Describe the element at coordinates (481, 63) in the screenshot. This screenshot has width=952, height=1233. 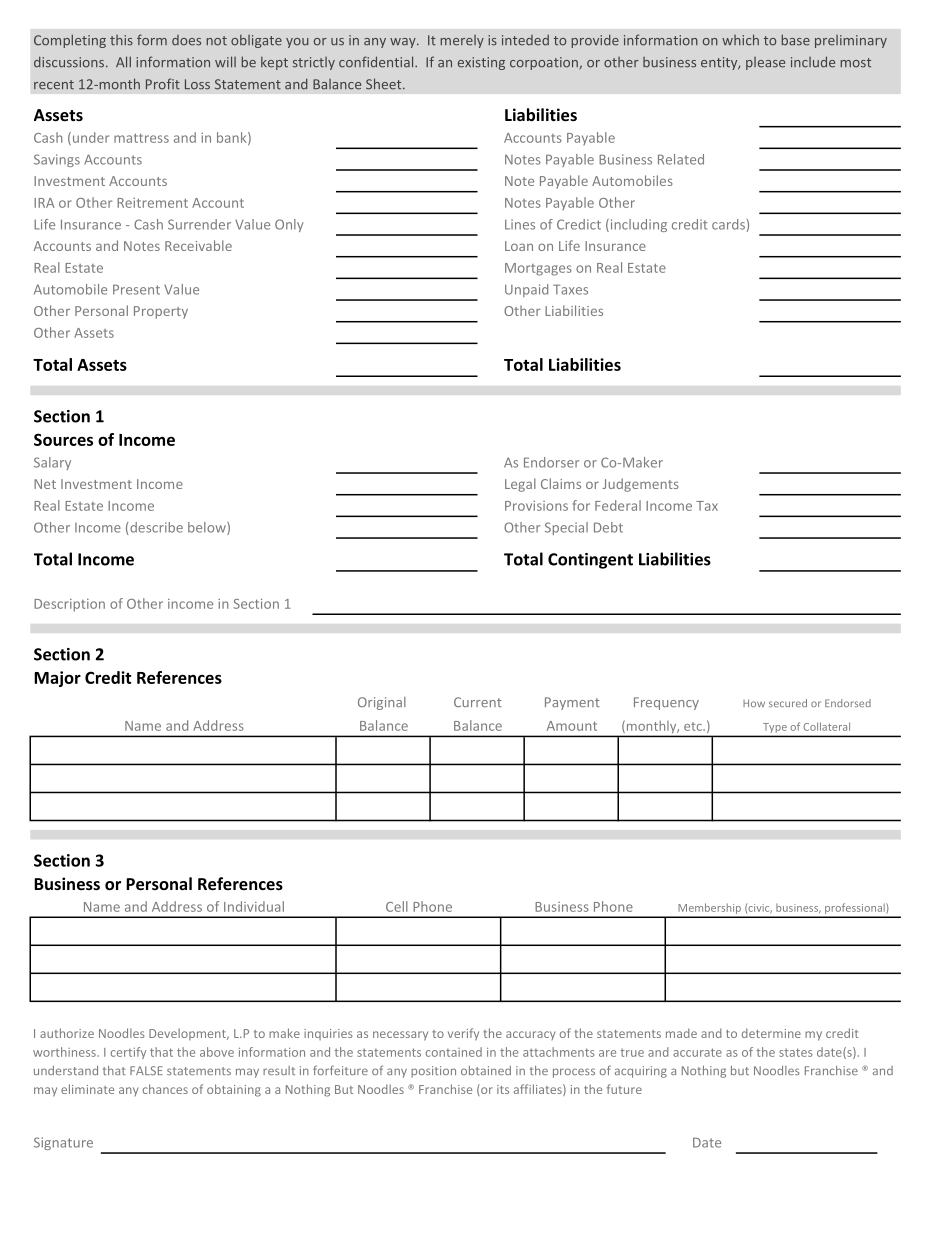
I see `existing` at that location.
